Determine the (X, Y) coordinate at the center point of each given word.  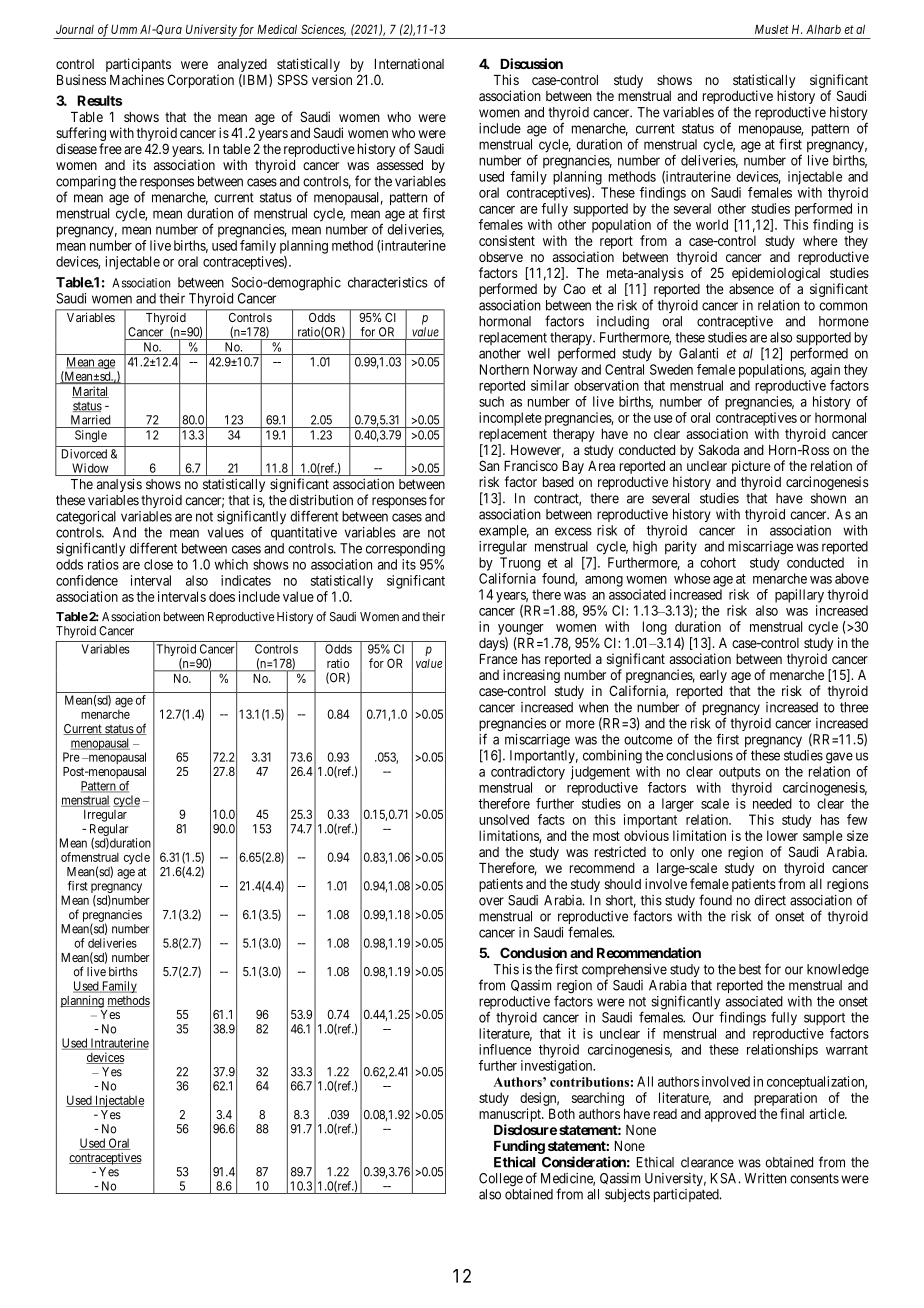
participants (138, 65)
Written (765, 1178)
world (712, 224)
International (409, 63)
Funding (519, 1147)
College (501, 1180)
